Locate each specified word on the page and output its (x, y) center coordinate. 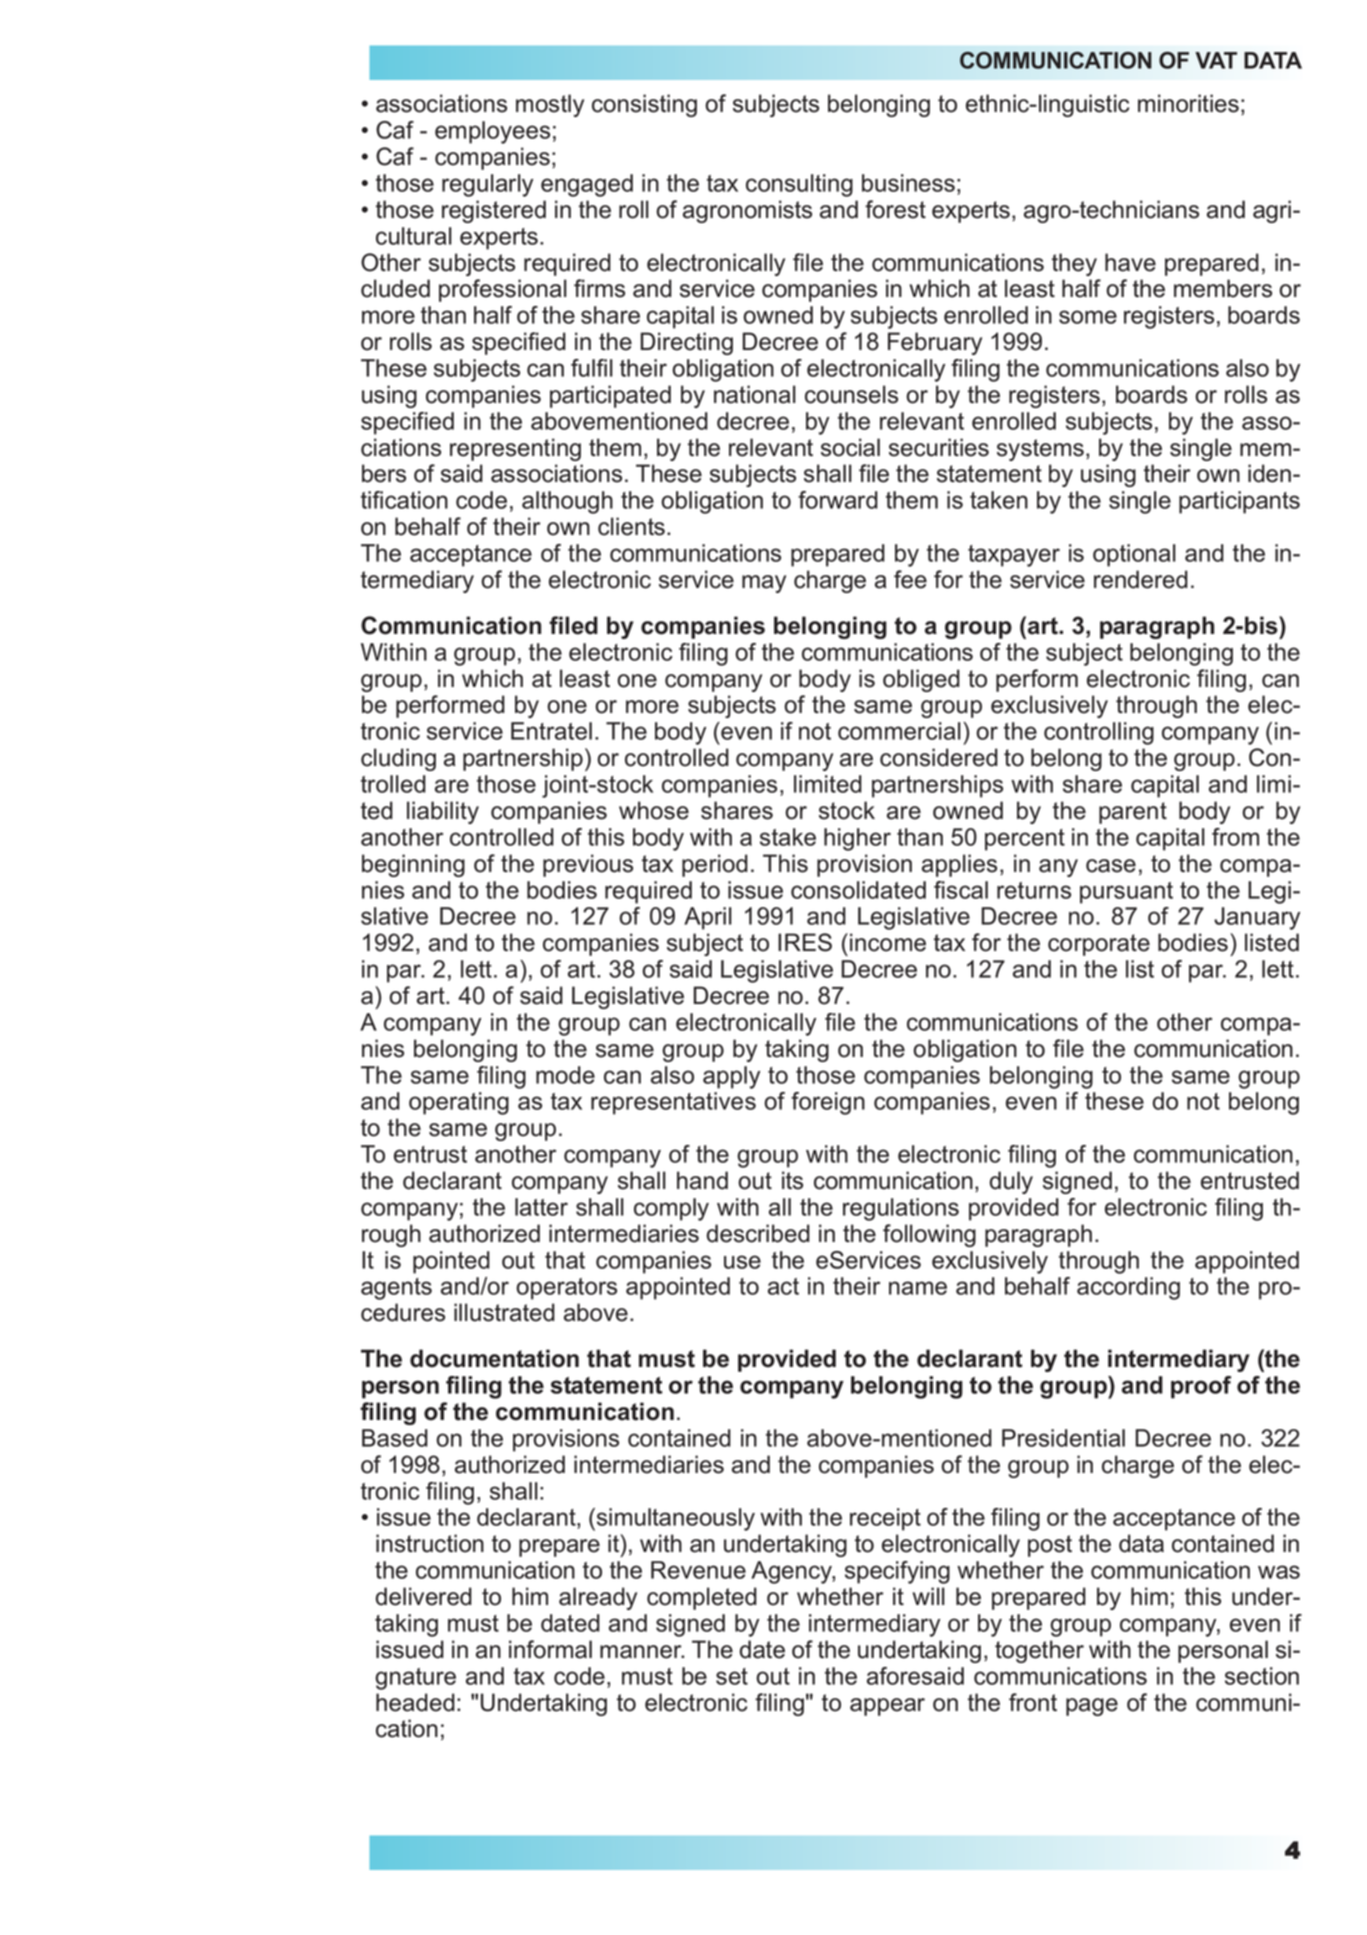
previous (588, 865)
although (567, 502)
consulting (799, 185)
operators (567, 1289)
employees (492, 132)
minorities (1188, 103)
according (1128, 1288)
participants (1239, 502)
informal (550, 1649)
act (783, 1286)
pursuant (1126, 893)
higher (857, 839)
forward (838, 500)
